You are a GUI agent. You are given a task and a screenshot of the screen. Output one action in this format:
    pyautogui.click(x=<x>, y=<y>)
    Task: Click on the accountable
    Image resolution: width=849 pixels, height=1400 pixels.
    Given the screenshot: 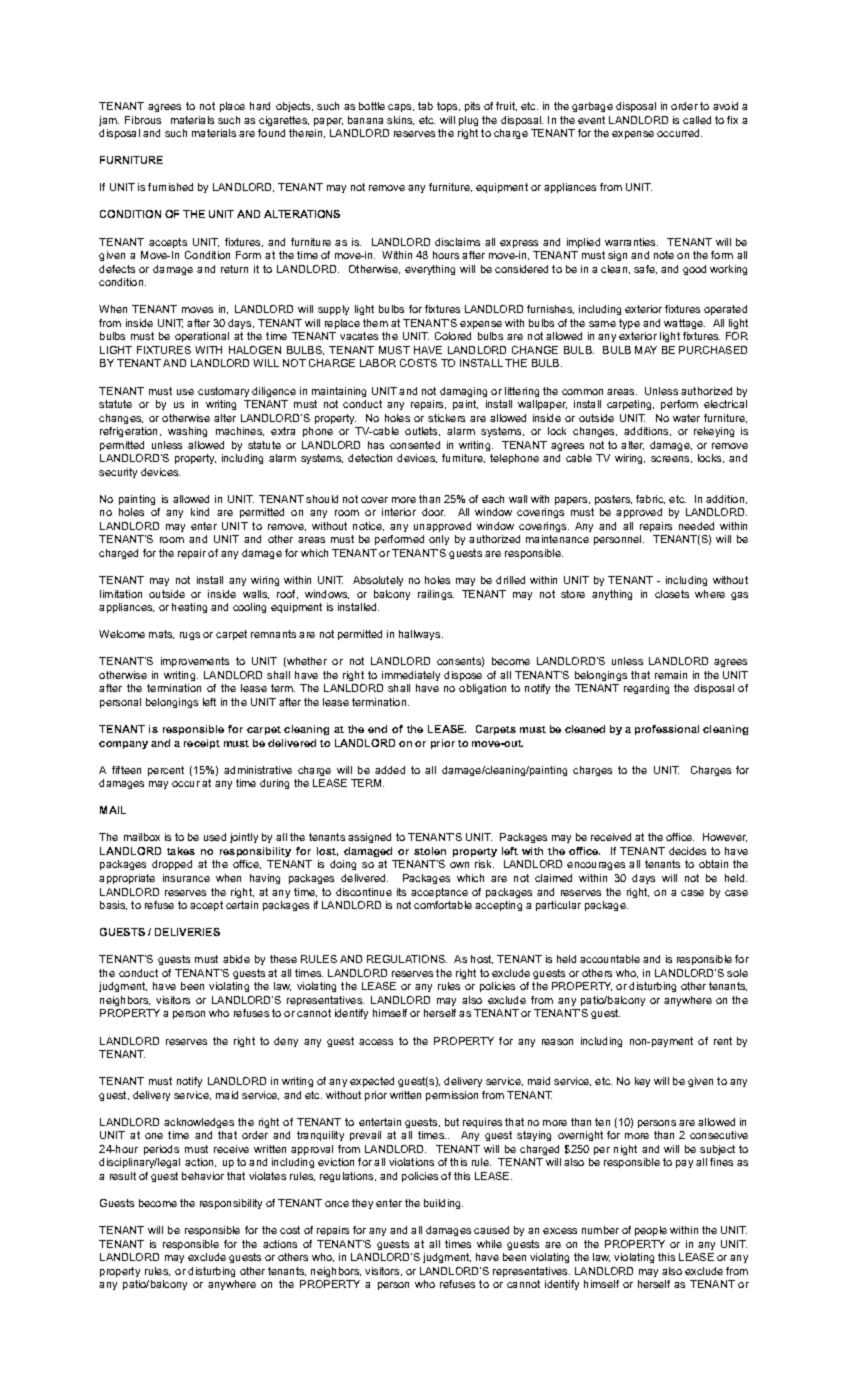 What is the action you would take?
    pyautogui.click(x=610, y=959)
